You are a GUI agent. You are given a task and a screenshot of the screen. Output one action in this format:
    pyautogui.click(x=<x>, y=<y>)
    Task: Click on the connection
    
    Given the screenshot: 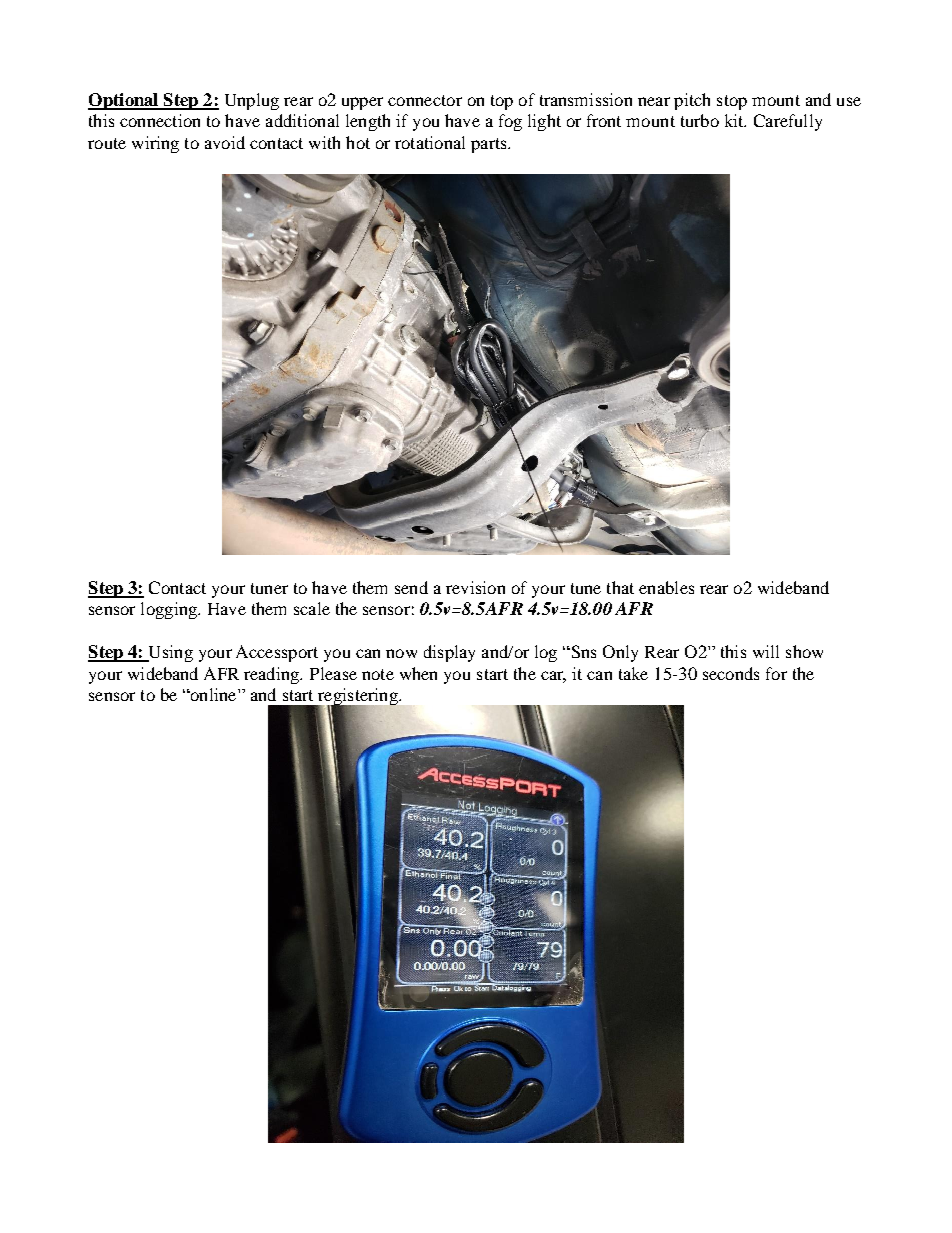 What is the action you would take?
    pyautogui.click(x=160, y=120)
